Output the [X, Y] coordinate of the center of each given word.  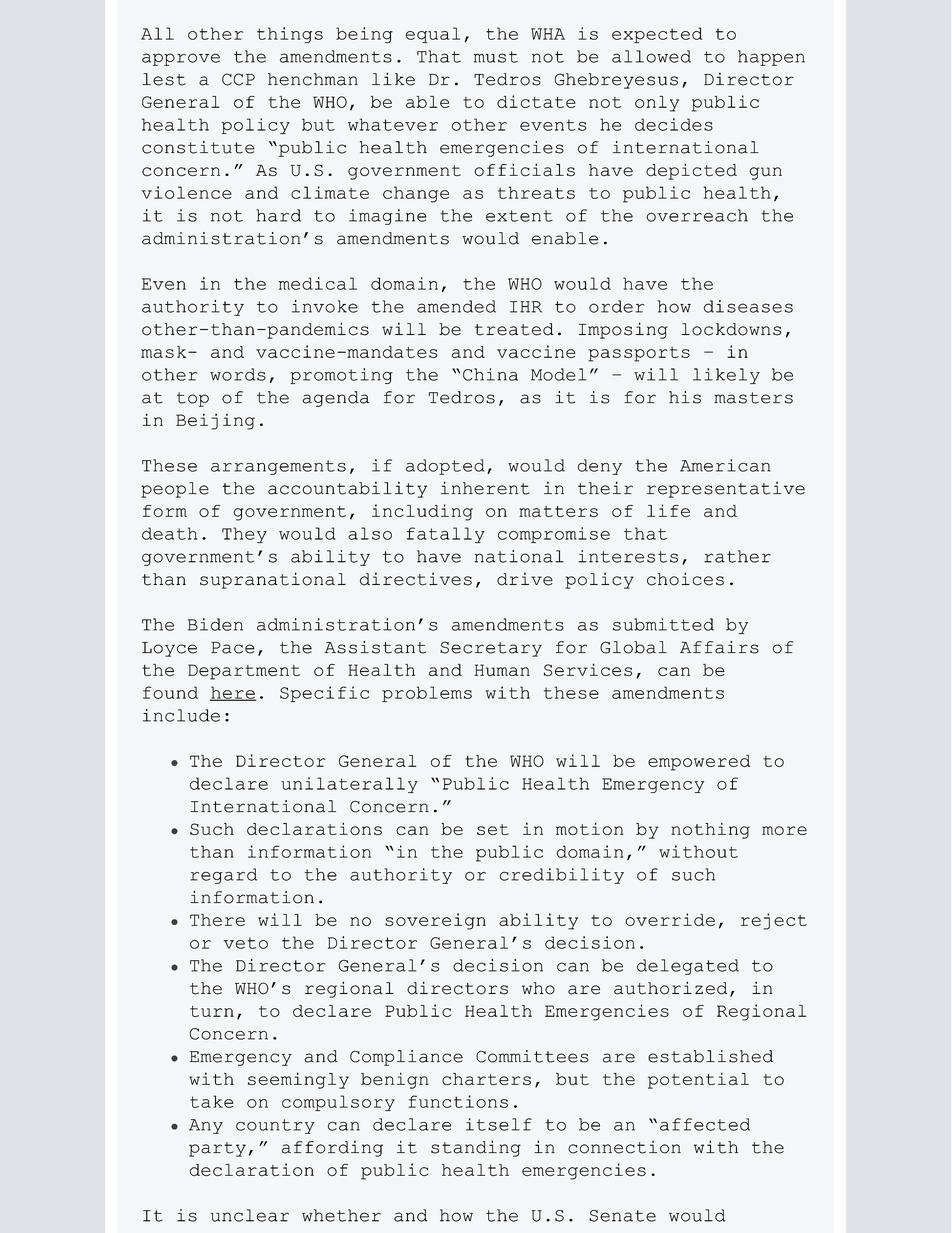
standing [476, 1148]
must [496, 57]
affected [705, 1124]
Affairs [719, 647]
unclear [250, 1215]
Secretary [491, 649]
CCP [238, 79]
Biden [215, 624]
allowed [651, 56]
